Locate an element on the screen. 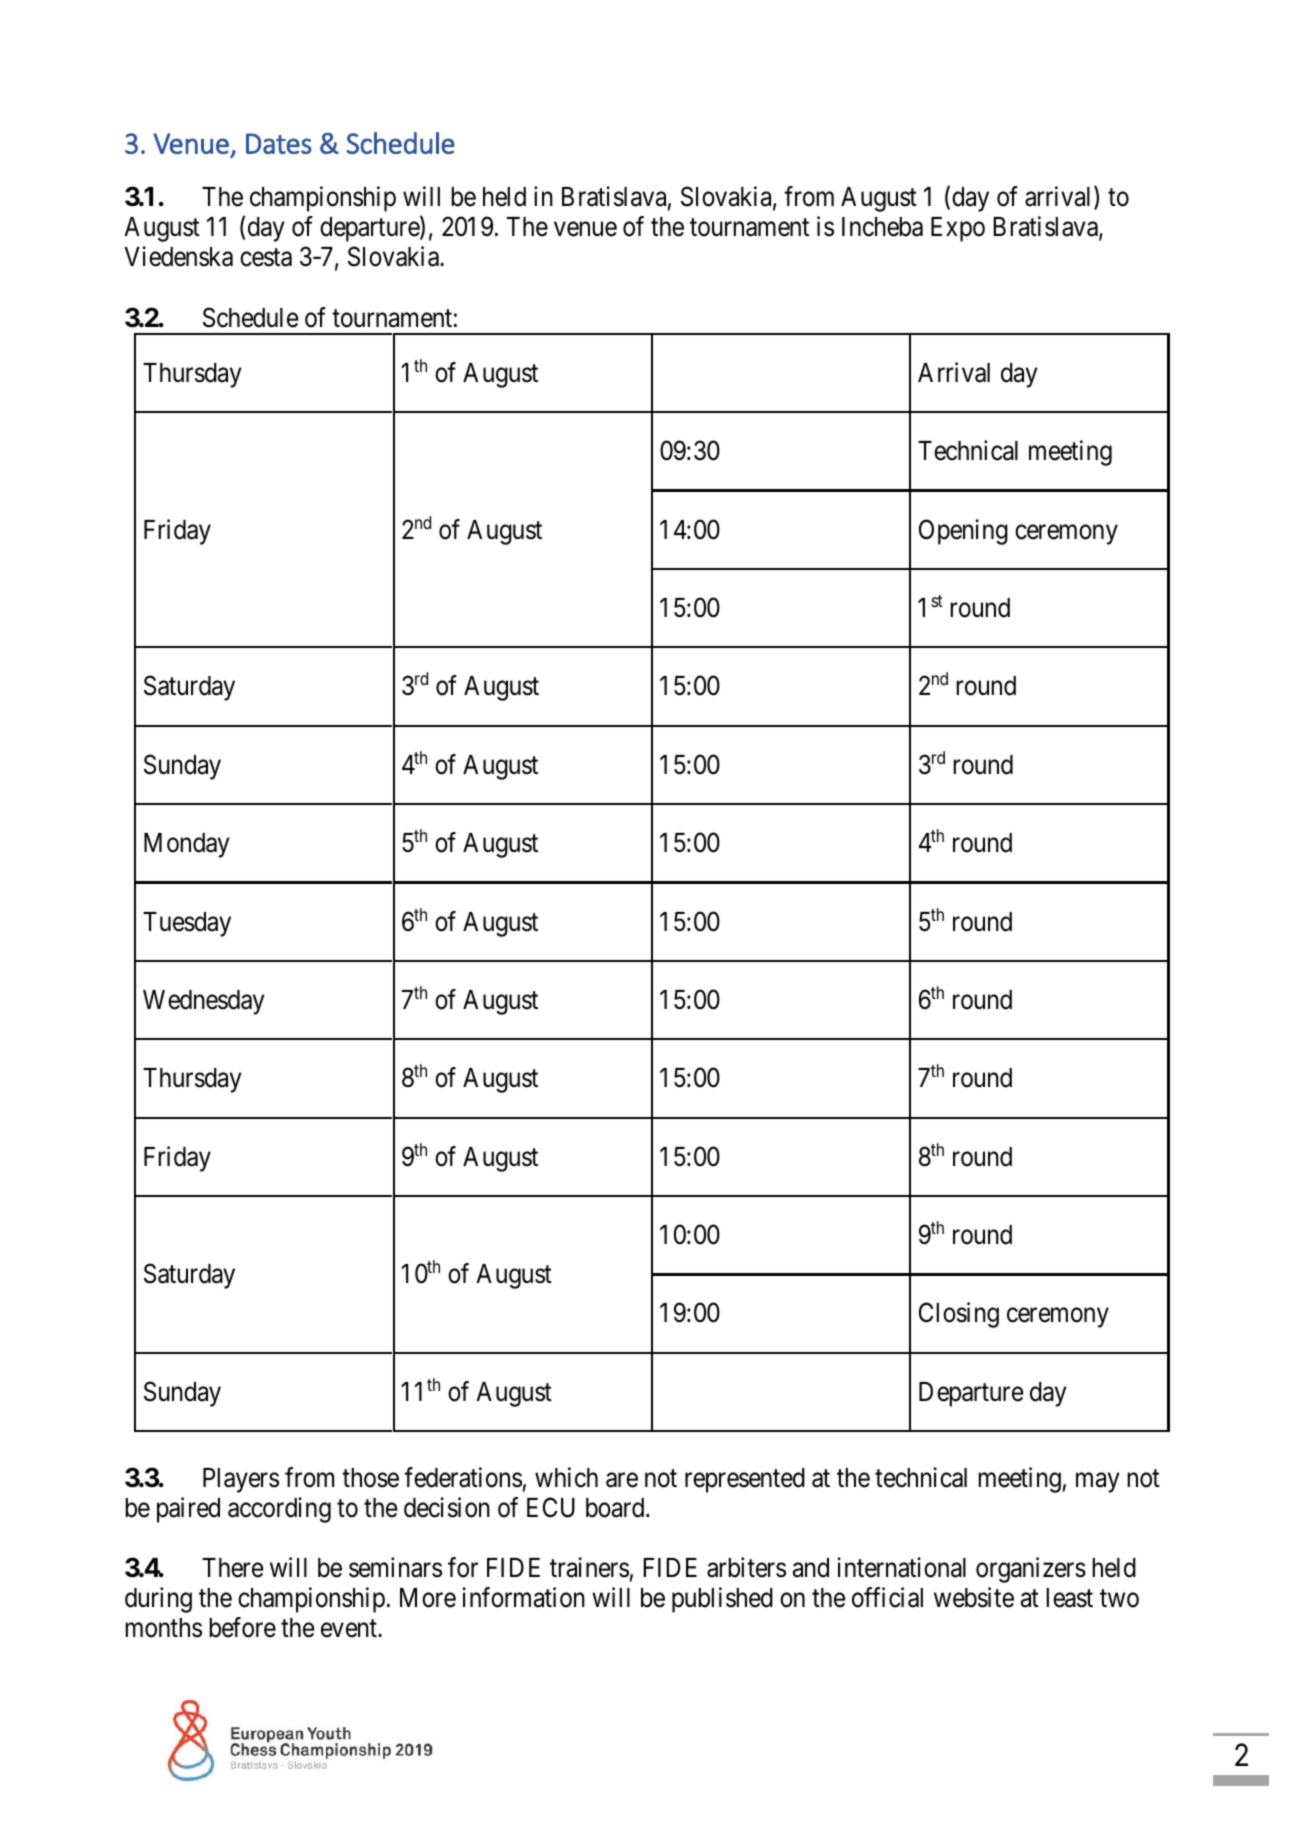 This screenshot has height=1843, width=1303. represented is located at coordinates (745, 1480).
